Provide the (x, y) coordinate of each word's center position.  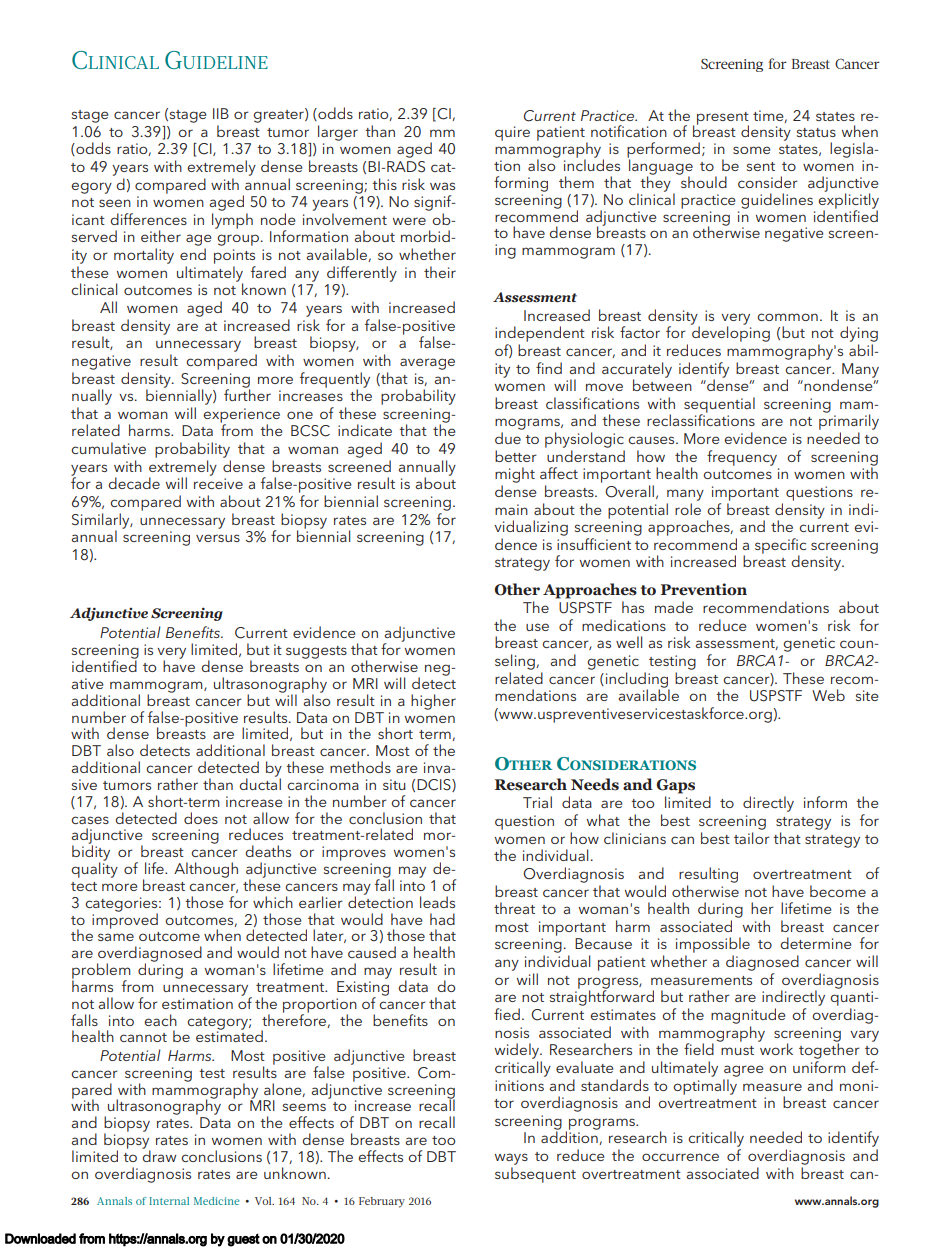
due (508, 438)
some (752, 150)
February (382, 1202)
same (116, 937)
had (442, 919)
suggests (316, 652)
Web (828, 695)
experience (241, 416)
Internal (169, 1201)
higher (433, 702)
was (442, 186)
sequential (719, 406)
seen (115, 203)
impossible (713, 946)
